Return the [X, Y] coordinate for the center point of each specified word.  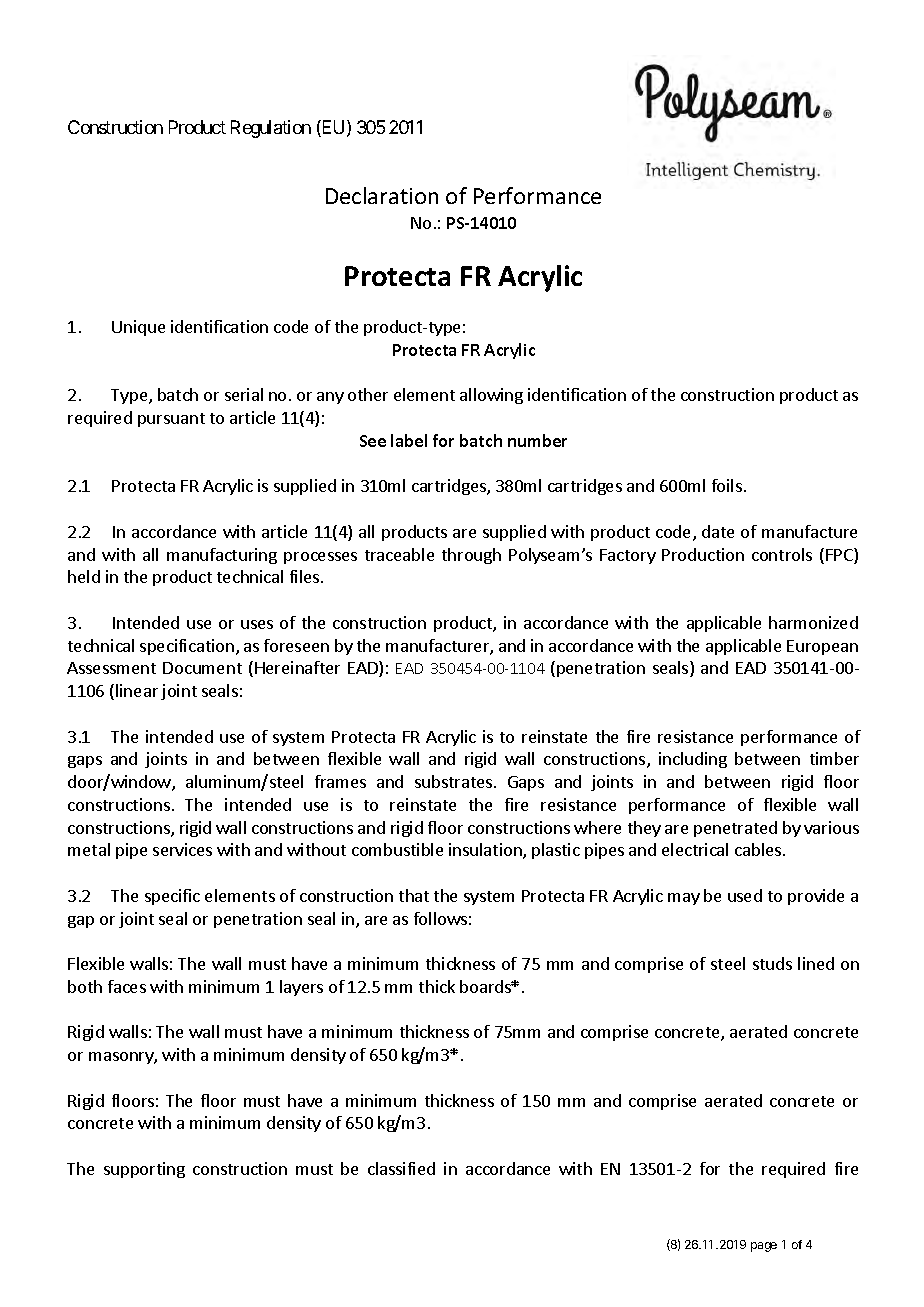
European [822, 647]
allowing [491, 396]
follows [440, 918]
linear [137, 690]
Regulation [271, 129]
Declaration [382, 195]
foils [727, 485]
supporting [144, 1170]
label [409, 440]
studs [772, 963]
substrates [455, 781]
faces [127, 986]
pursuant [171, 420]
